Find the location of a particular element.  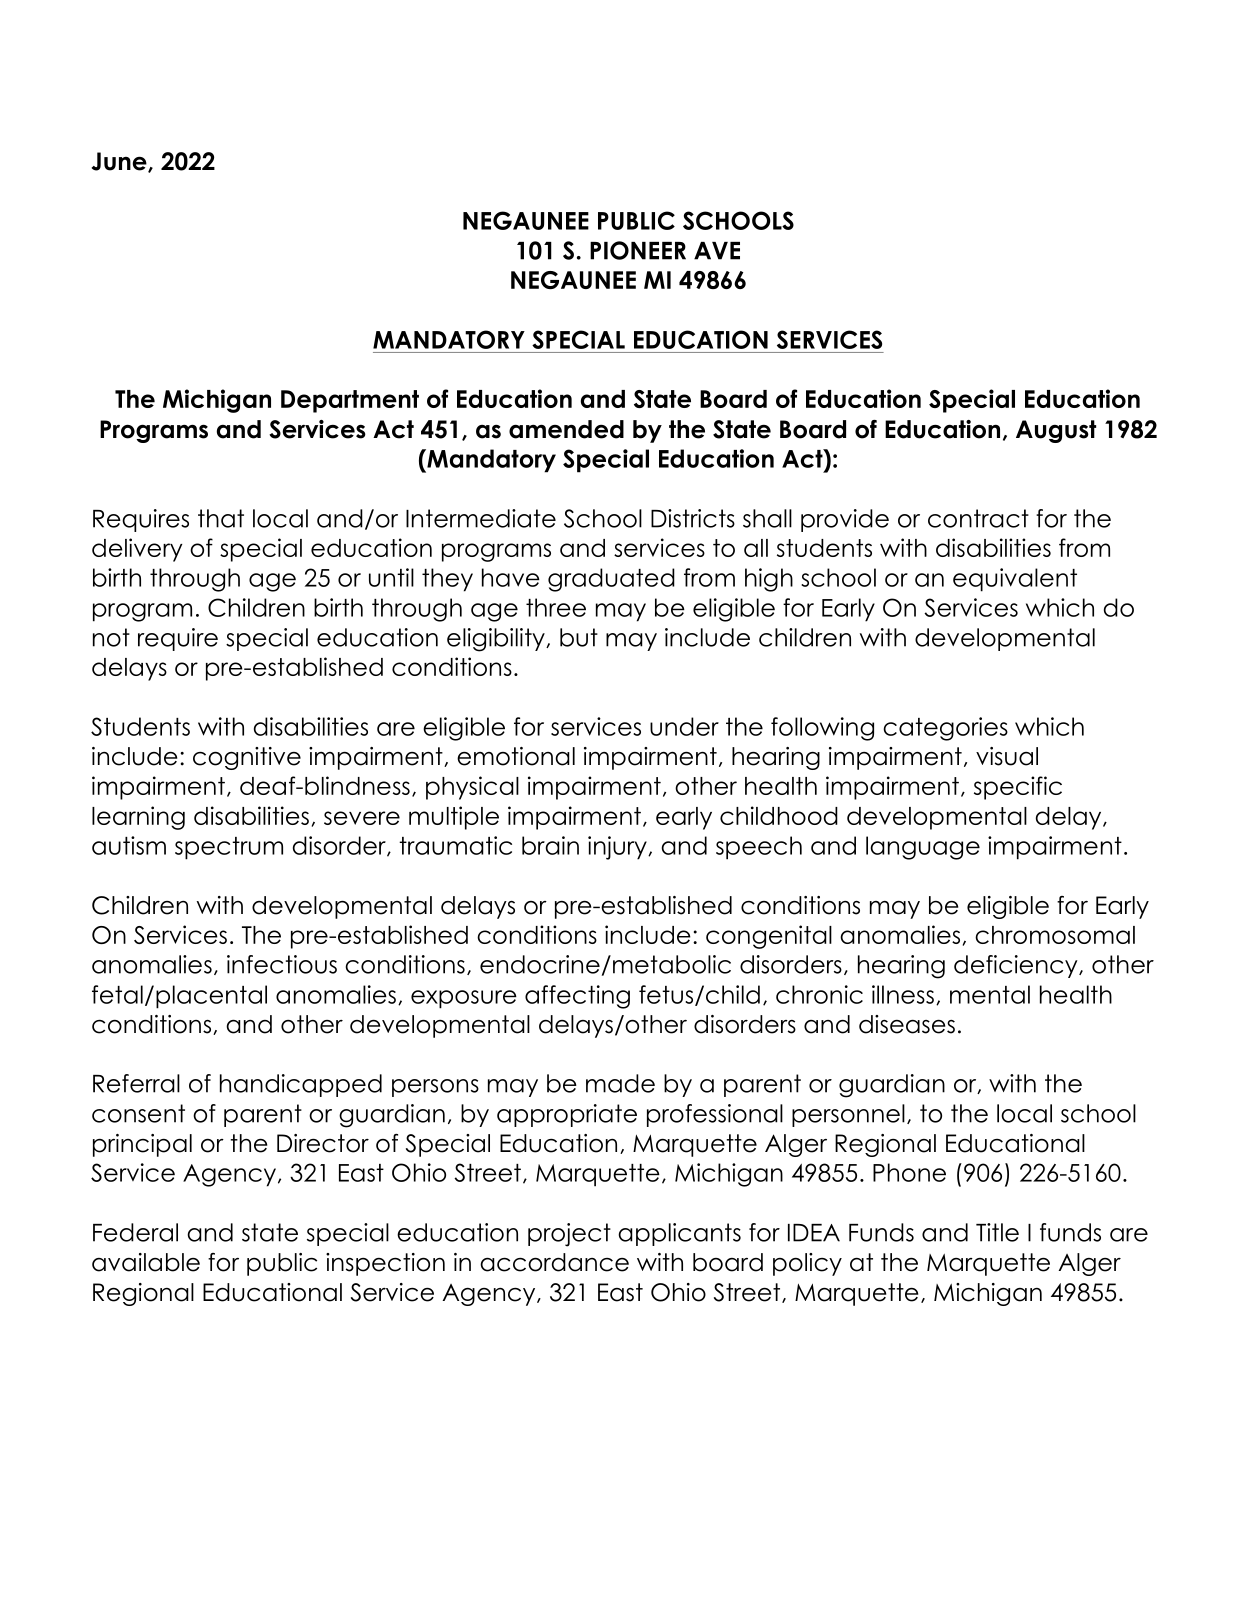

project is located at coordinates (569, 1235).
